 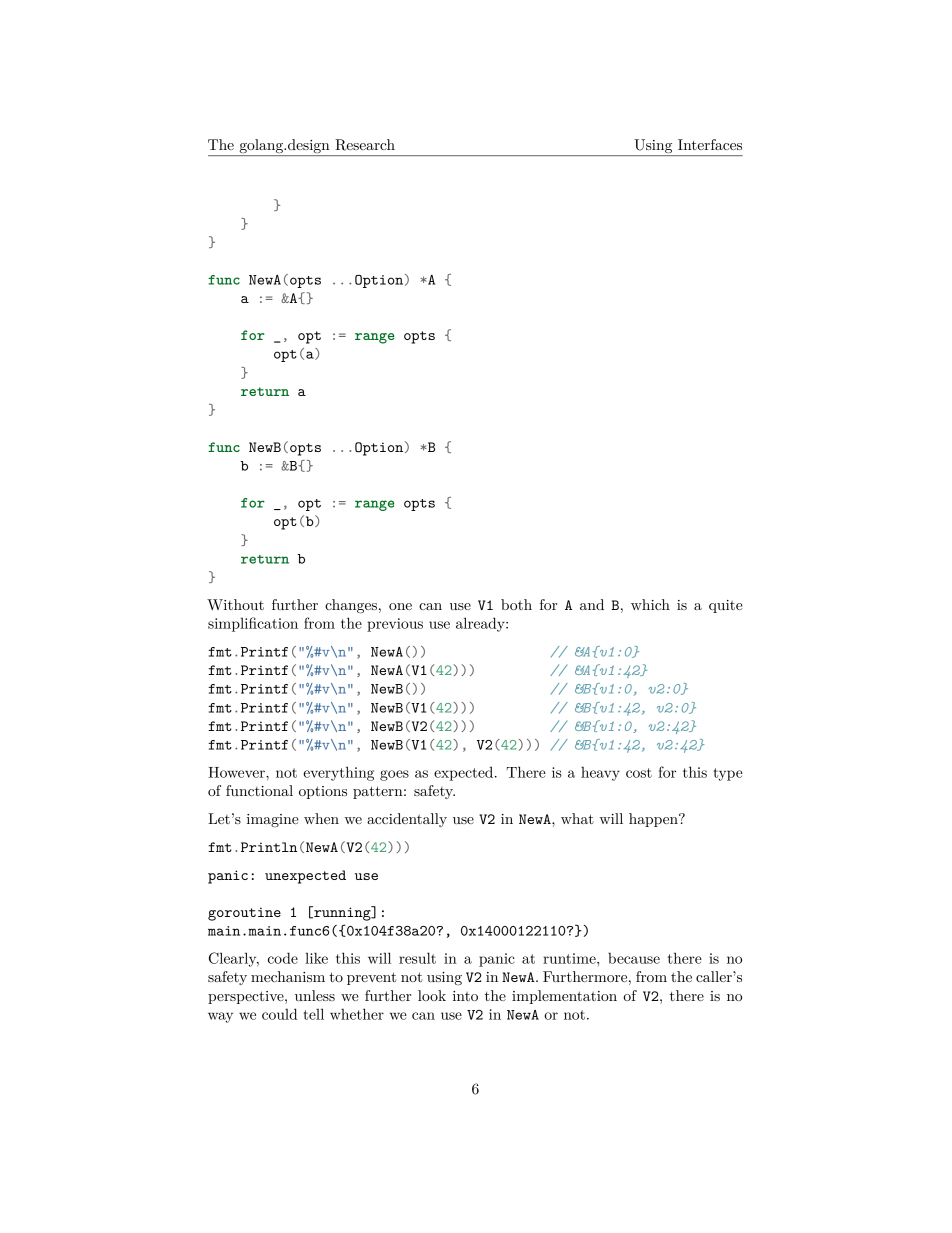 I want to click on which, so click(x=650, y=604).
